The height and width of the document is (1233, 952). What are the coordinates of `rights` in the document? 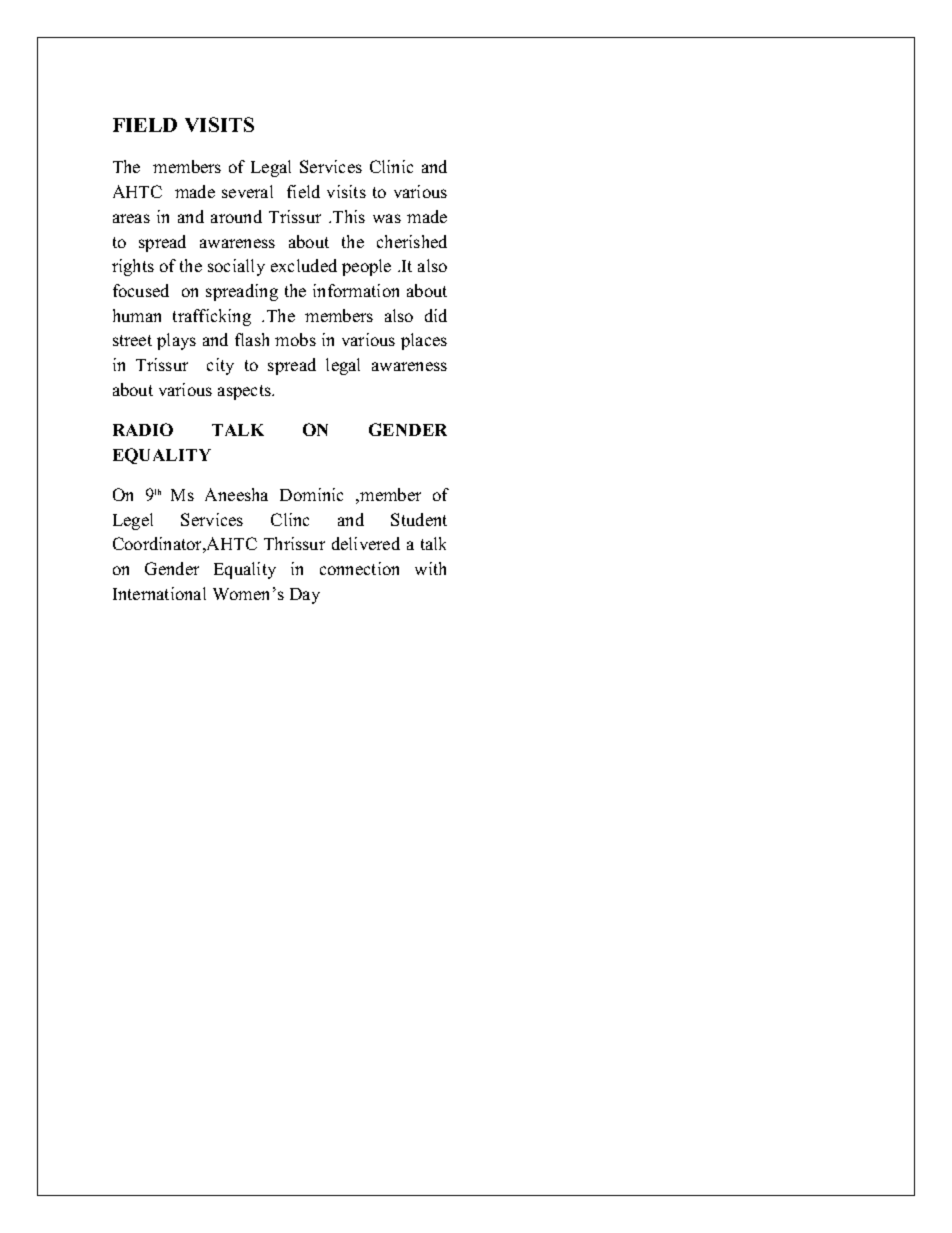 It's located at (133, 267).
